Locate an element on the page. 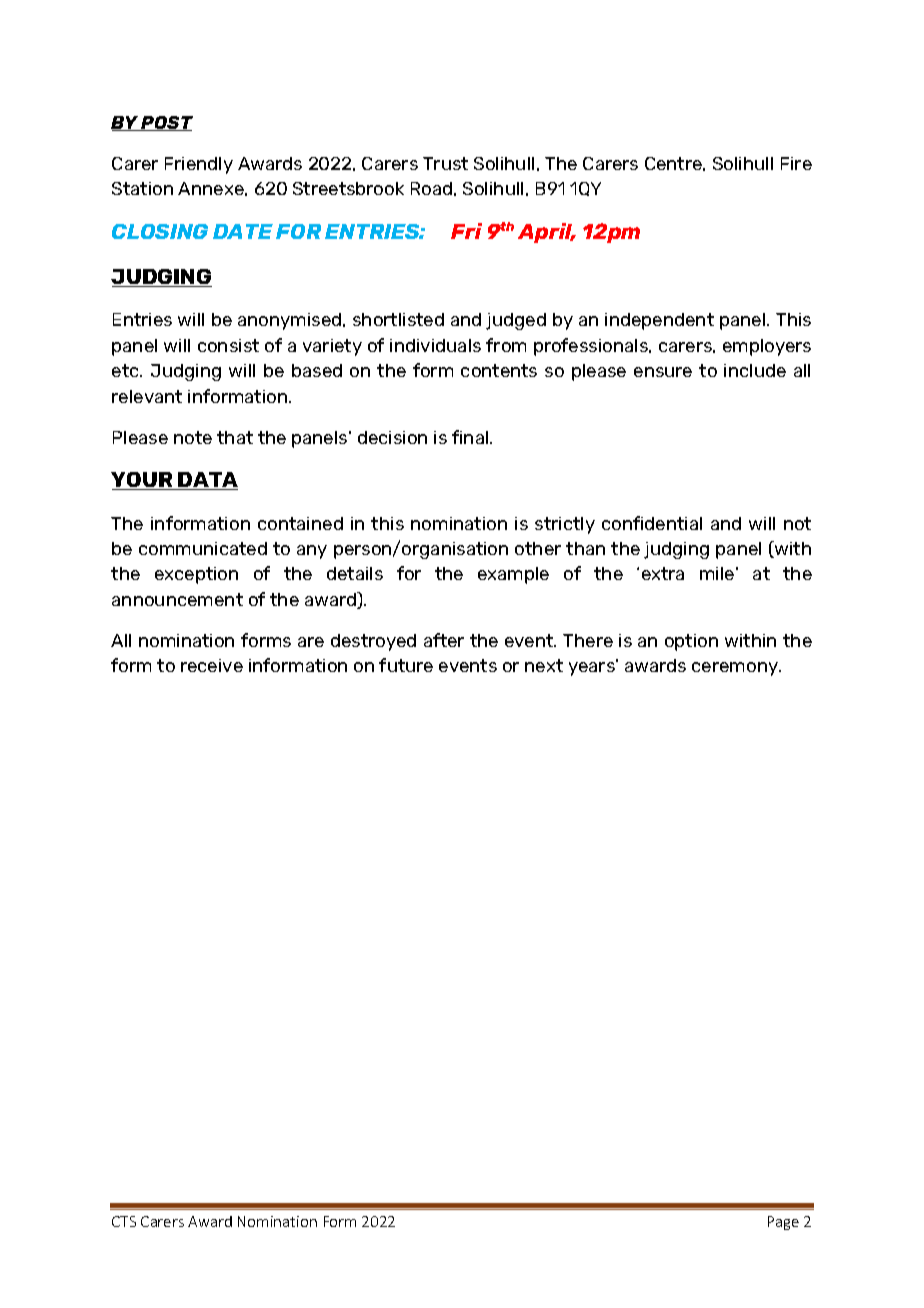  include is located at coordinates (755, 370).
